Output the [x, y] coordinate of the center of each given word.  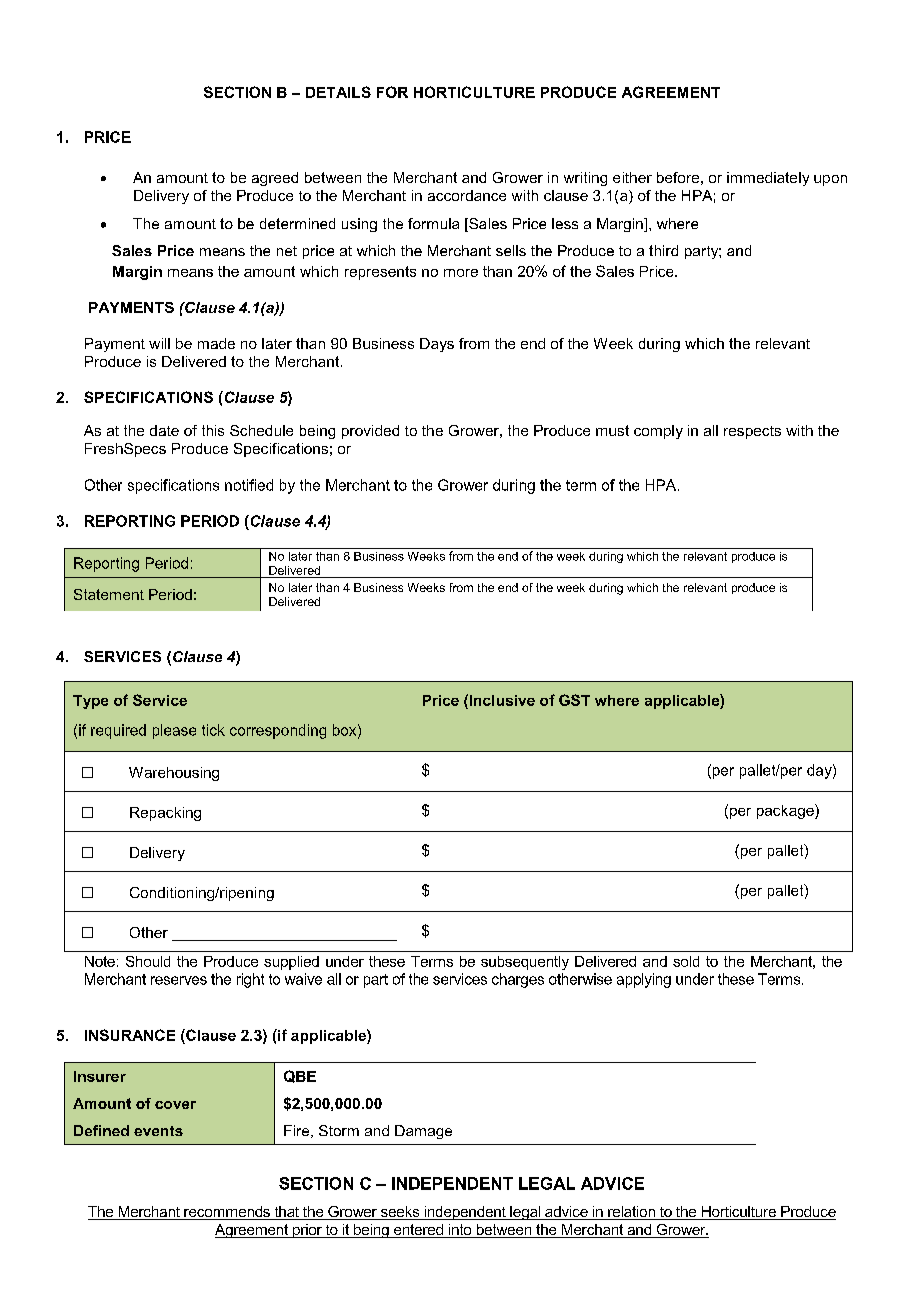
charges [518, 980]
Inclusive [501, 700]
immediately [768, 179]
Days [437, 345]
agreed [275, 179]
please [174, 731]
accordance [467, 195]
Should [148, 961]
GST [574, 700]
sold [686, 961]
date [164, 430]
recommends [227, 1213]
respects [752, 432]
